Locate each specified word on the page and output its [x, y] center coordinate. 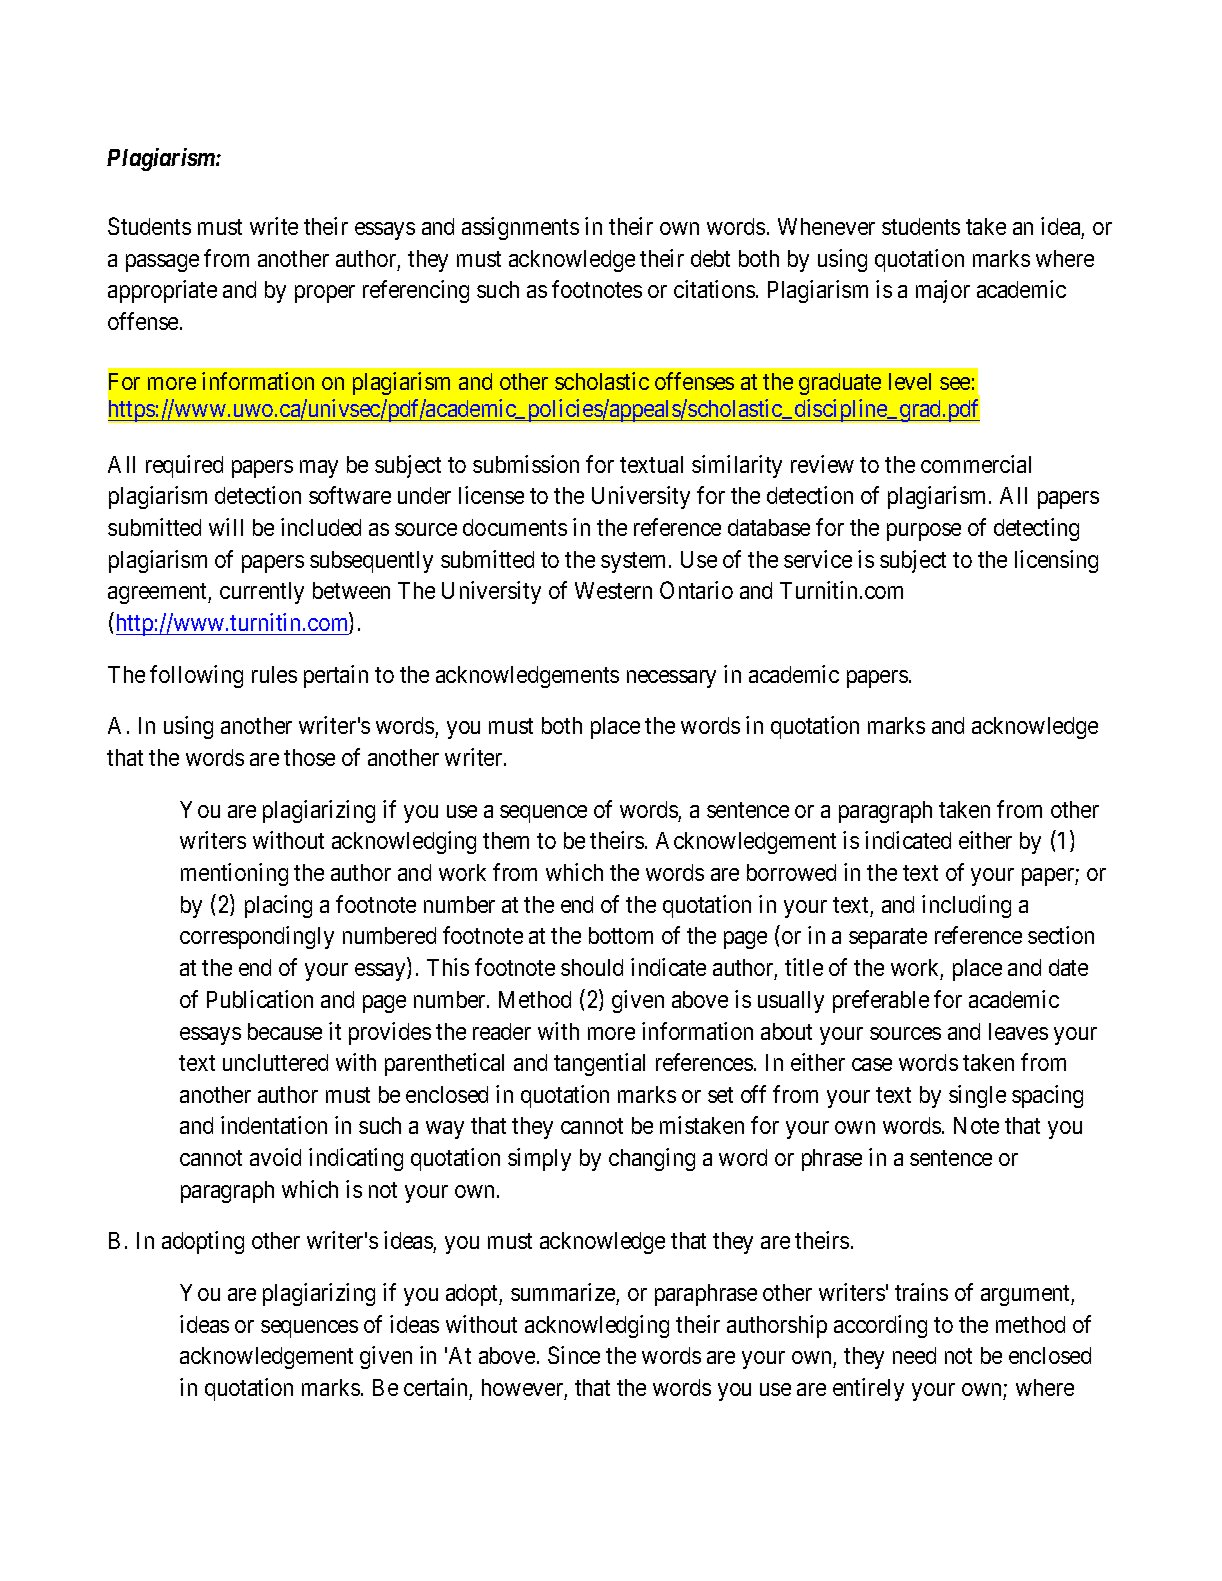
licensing [1056, 561]
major [943, 291]
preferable [881, 1001]
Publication [260, 999]
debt [710, 258]
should [592, 967]
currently [262, 593]
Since [574, 1355]
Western [613, 590]
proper [325, 294]
